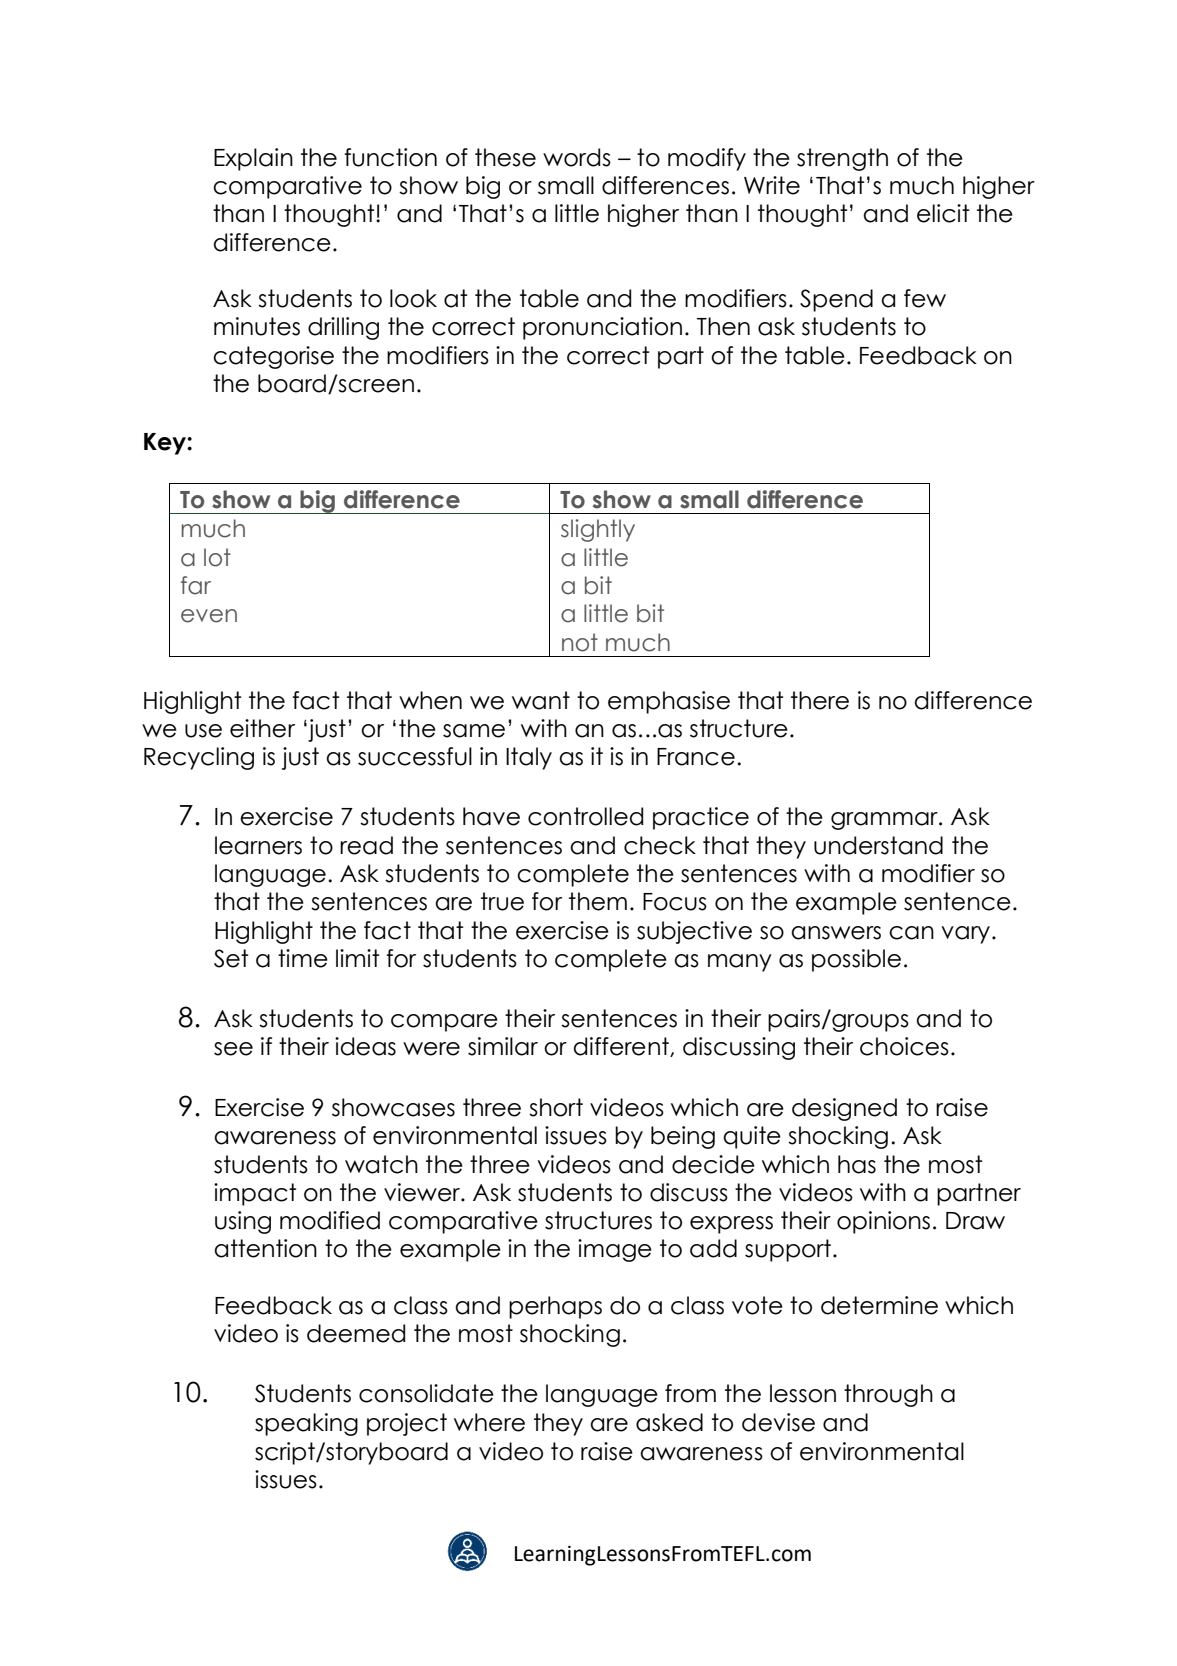 The image size is (1177, 1666). What do you see at coordinates (258, 845) in the screenshot?
I see `learners` at bounding box center [258, 845].
